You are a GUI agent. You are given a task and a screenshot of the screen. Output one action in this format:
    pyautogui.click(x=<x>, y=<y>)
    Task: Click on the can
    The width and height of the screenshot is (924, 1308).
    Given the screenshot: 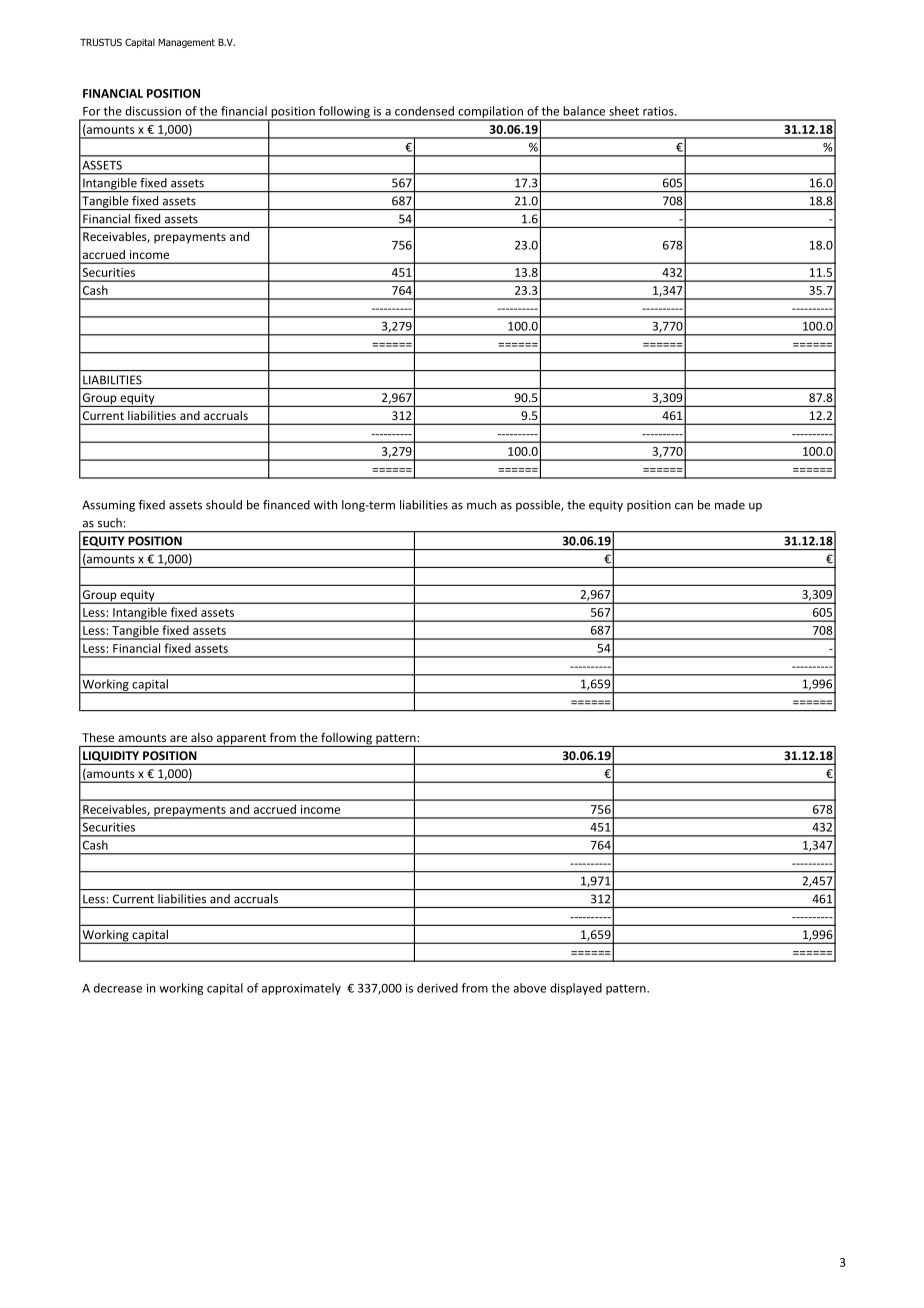 What is the action you would take?
    pyautogui.click(x=684, y=506)
